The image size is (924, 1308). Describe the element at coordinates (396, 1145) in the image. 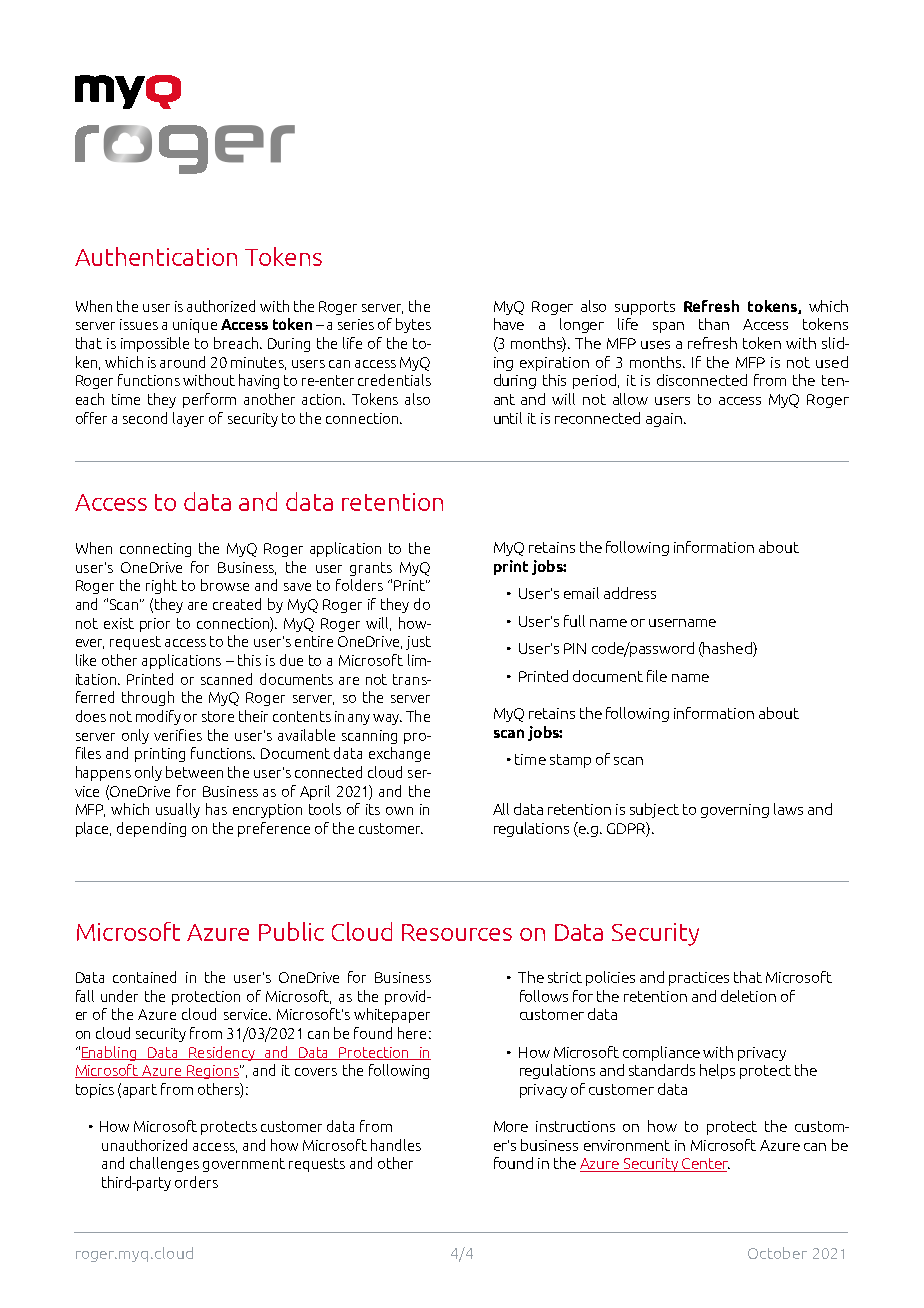

I see `handles` at that location.
